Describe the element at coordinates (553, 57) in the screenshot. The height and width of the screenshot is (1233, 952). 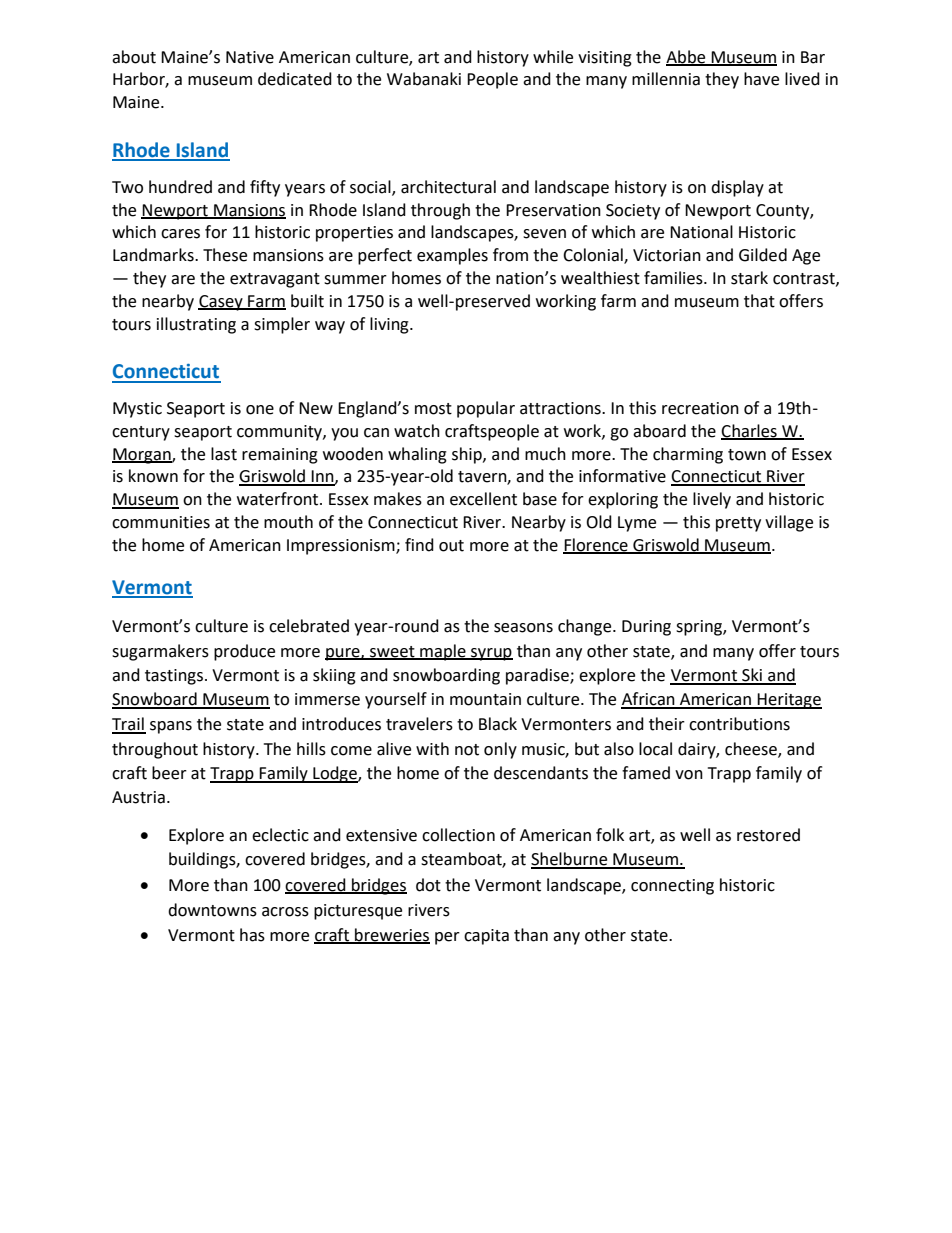
I see `while` at that location.
